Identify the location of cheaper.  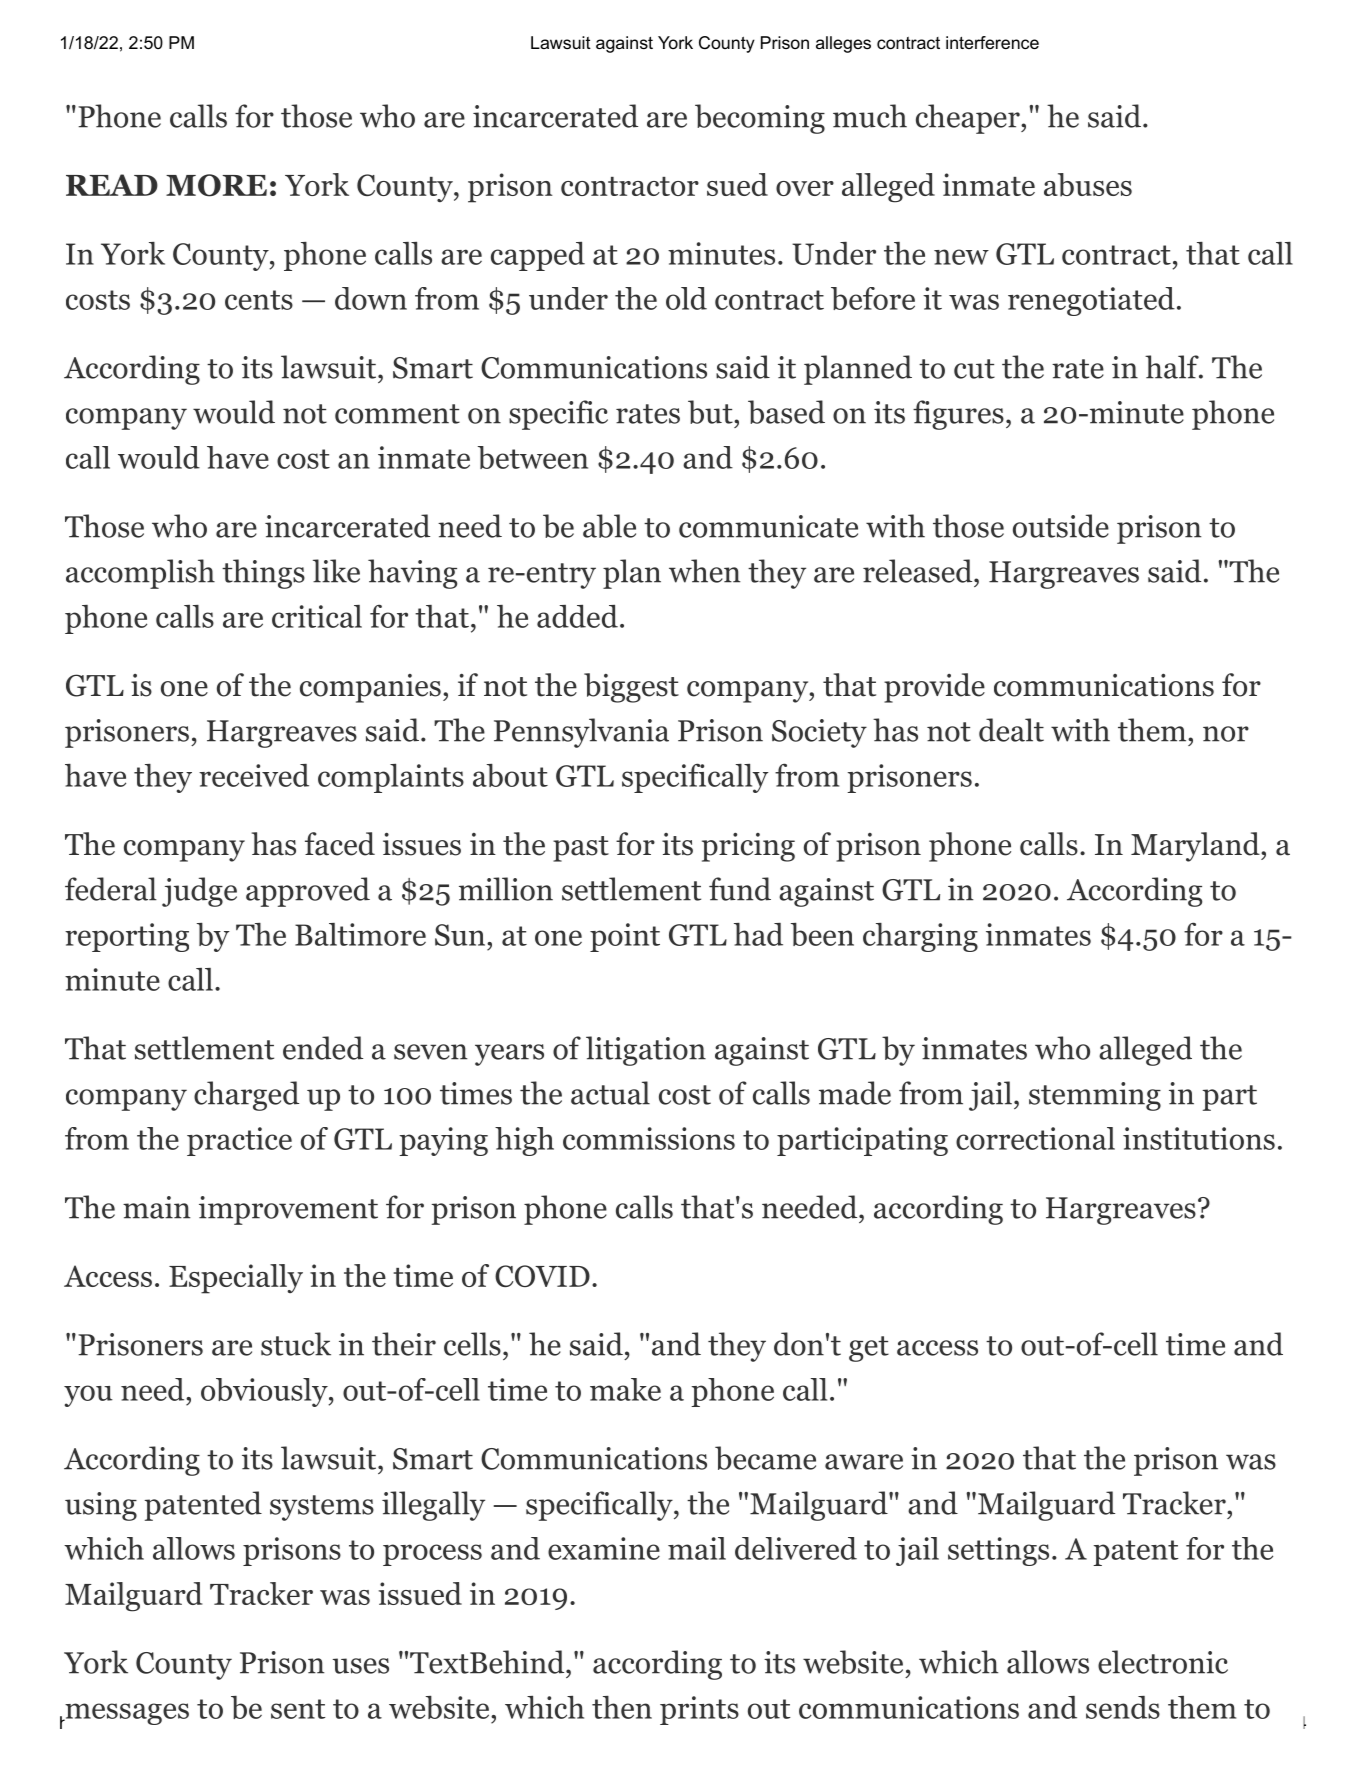
(968, 119).
